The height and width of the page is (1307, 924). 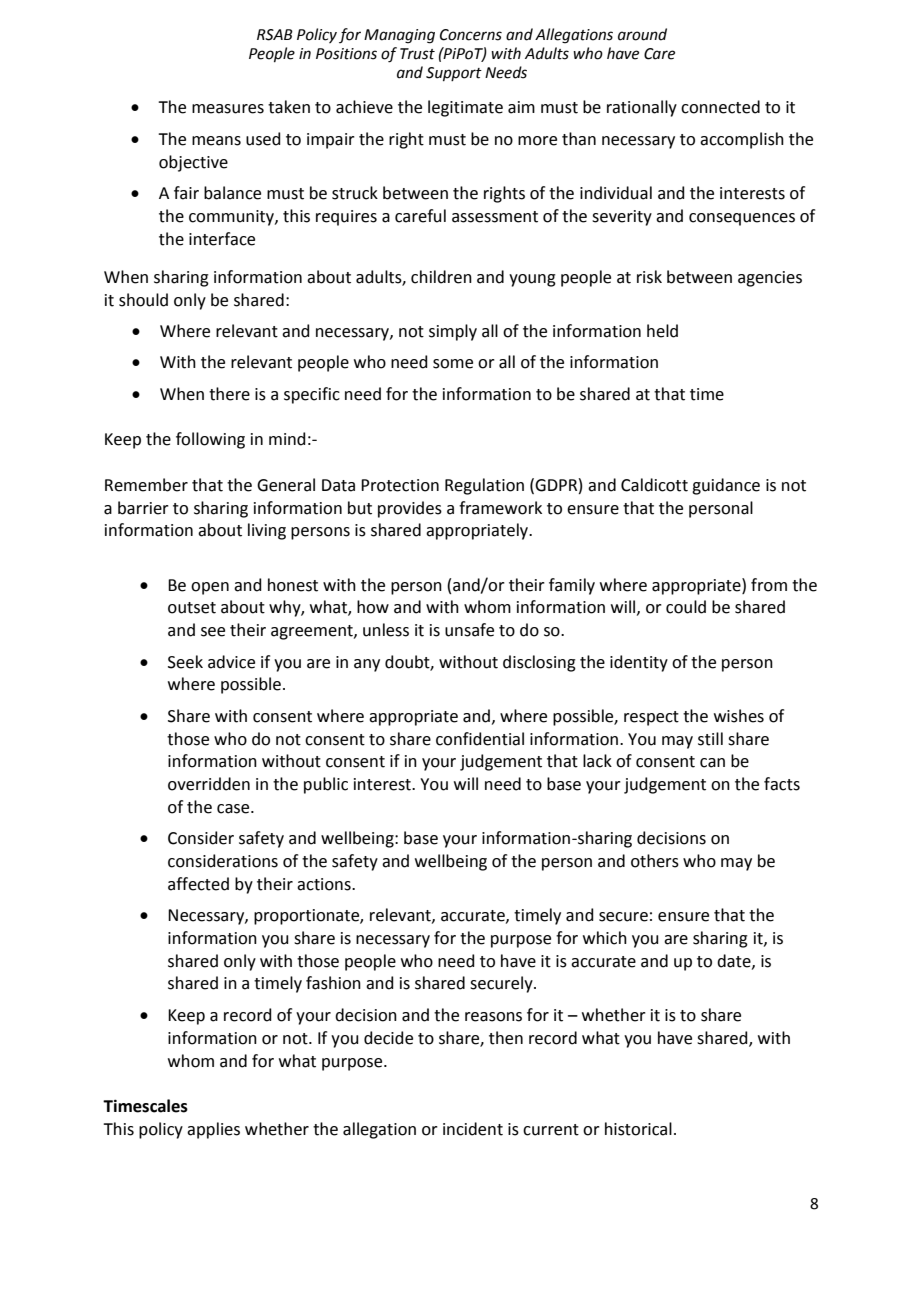 What do you see at coordinates (454, 74) in the page?
I see `Support` at bounding box center [454, 74].
